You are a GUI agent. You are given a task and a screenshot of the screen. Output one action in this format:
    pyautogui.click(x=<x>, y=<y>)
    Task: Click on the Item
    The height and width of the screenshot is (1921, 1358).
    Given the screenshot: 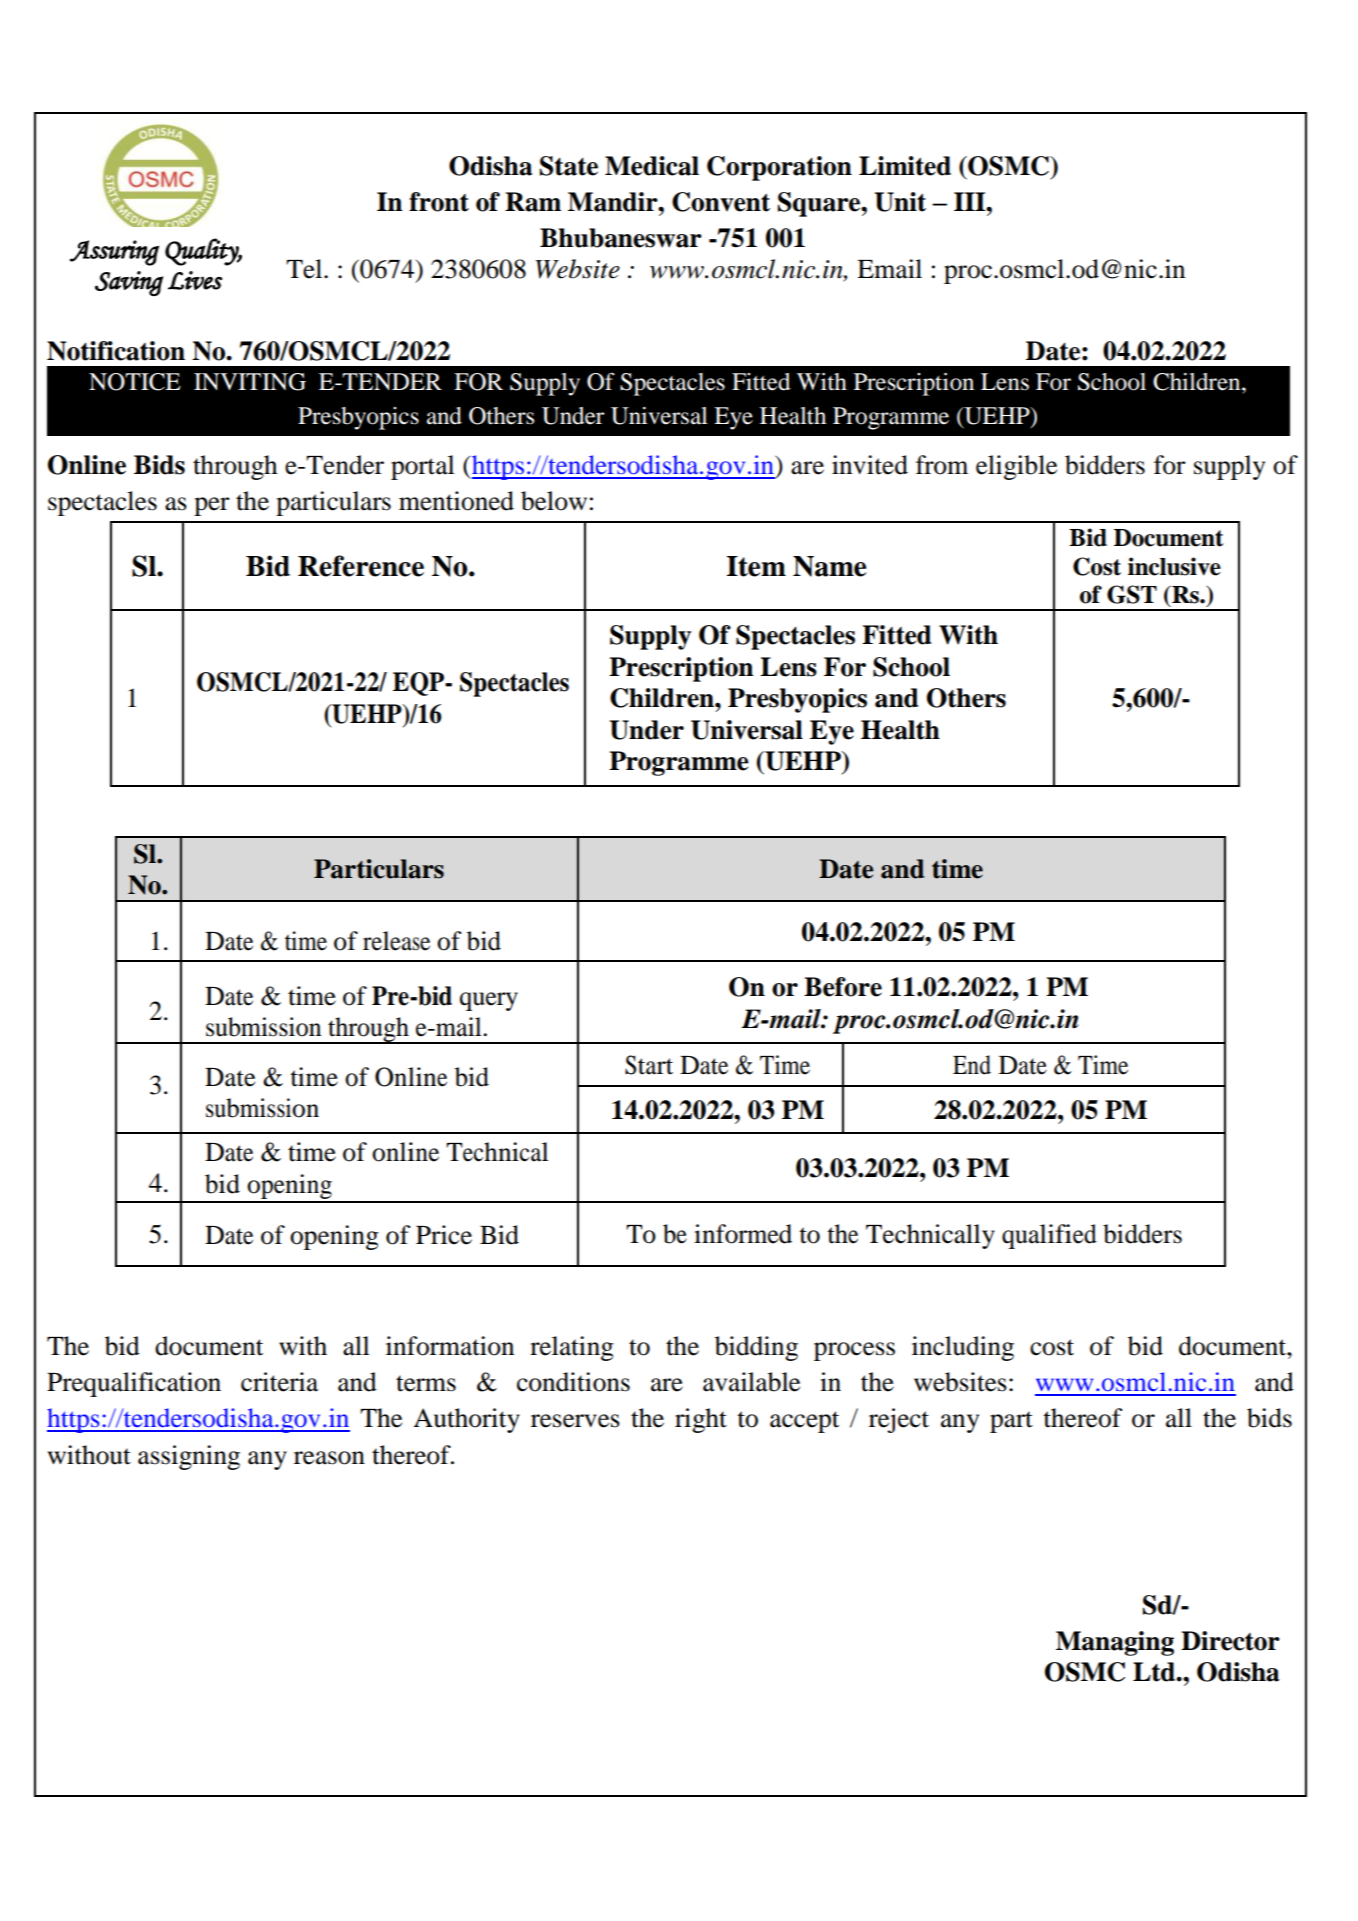 What is the action you would take?
    pyautogui.click(x=756, y=566)
